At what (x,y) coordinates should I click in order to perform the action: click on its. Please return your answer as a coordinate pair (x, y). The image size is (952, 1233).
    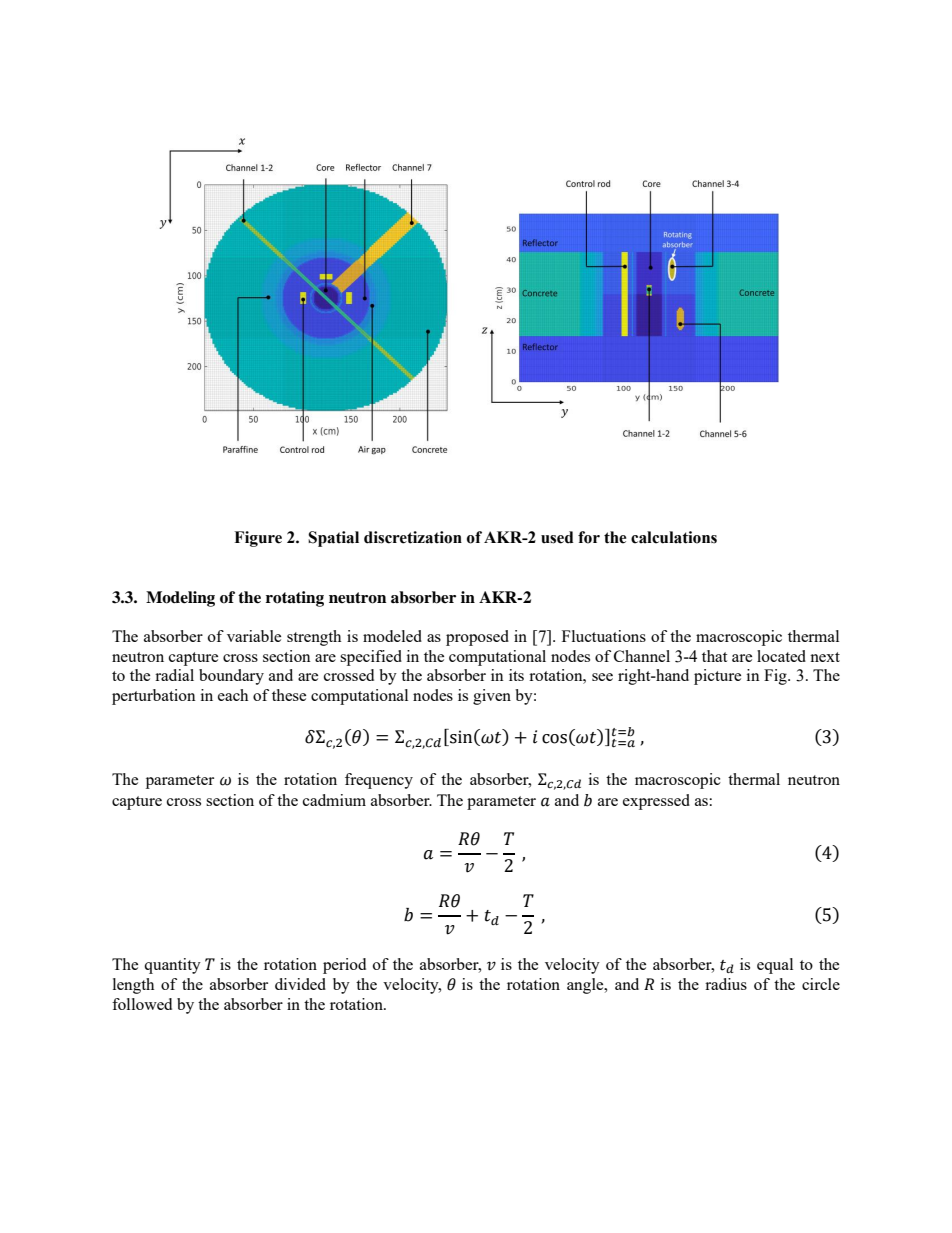
    Looking at the image, I should click on (516, 675).
